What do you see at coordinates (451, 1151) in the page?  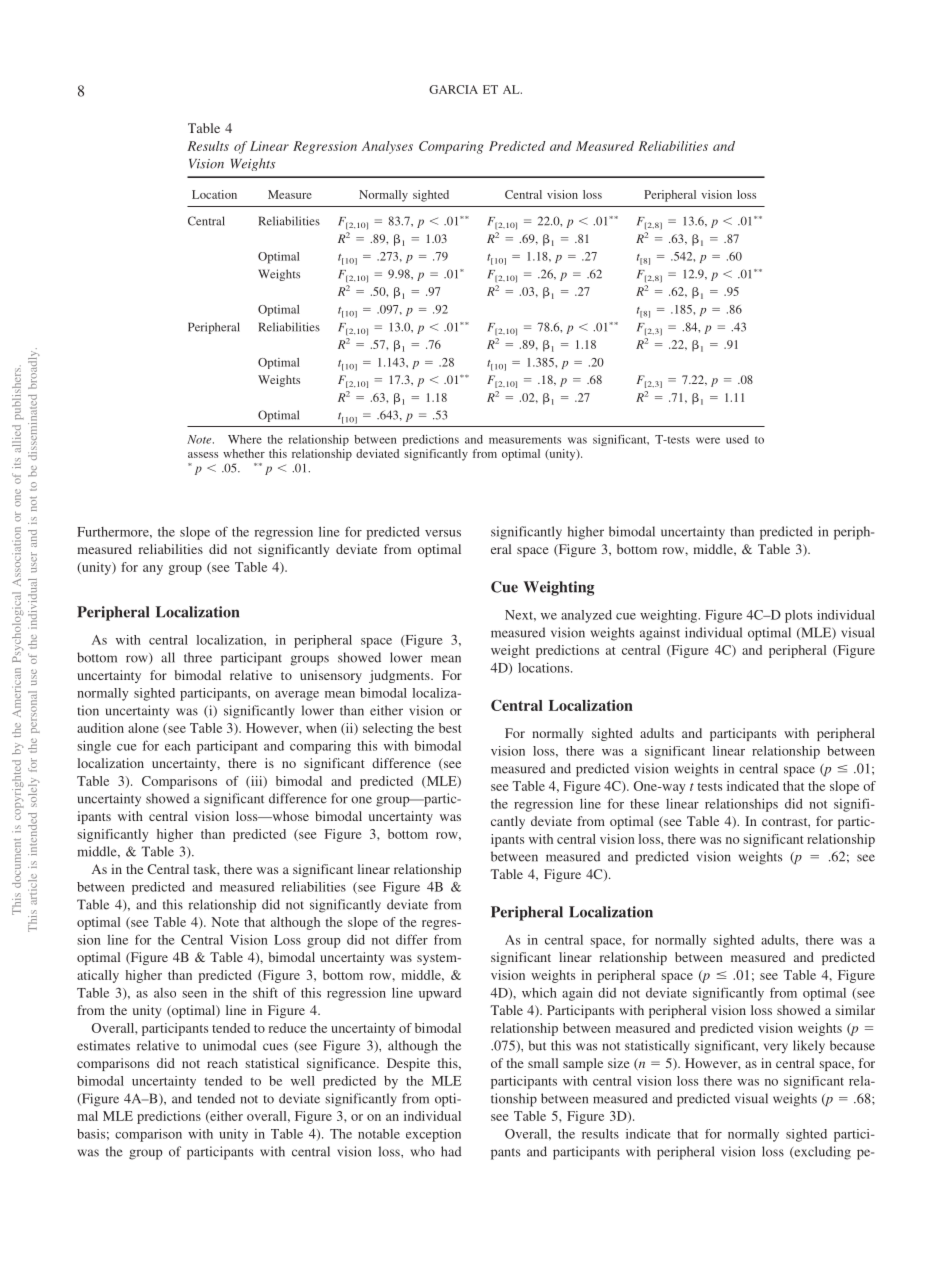 I see `had` at bounding box center [451, 1151].
